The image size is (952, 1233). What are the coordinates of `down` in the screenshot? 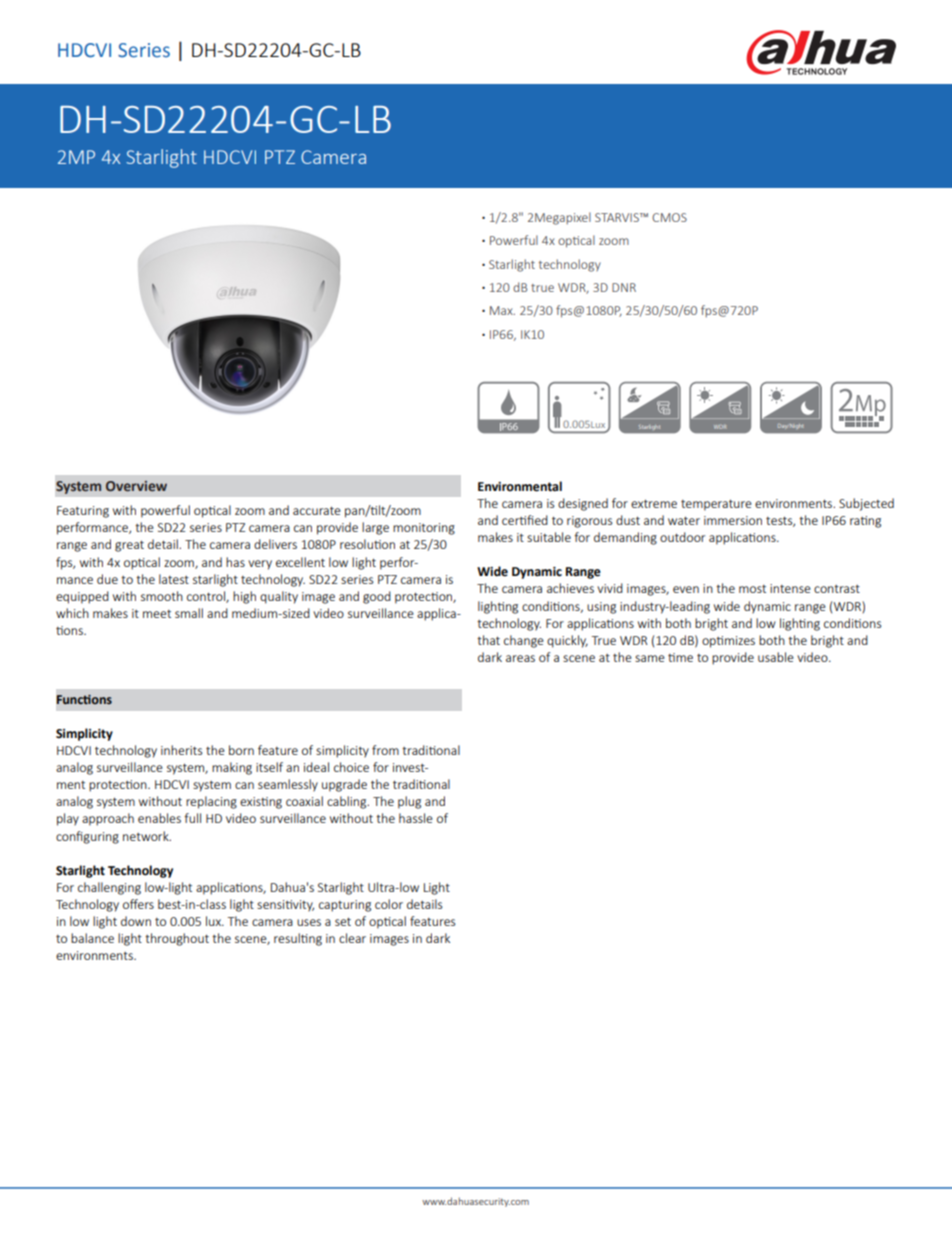 It's located at (136, 921).
